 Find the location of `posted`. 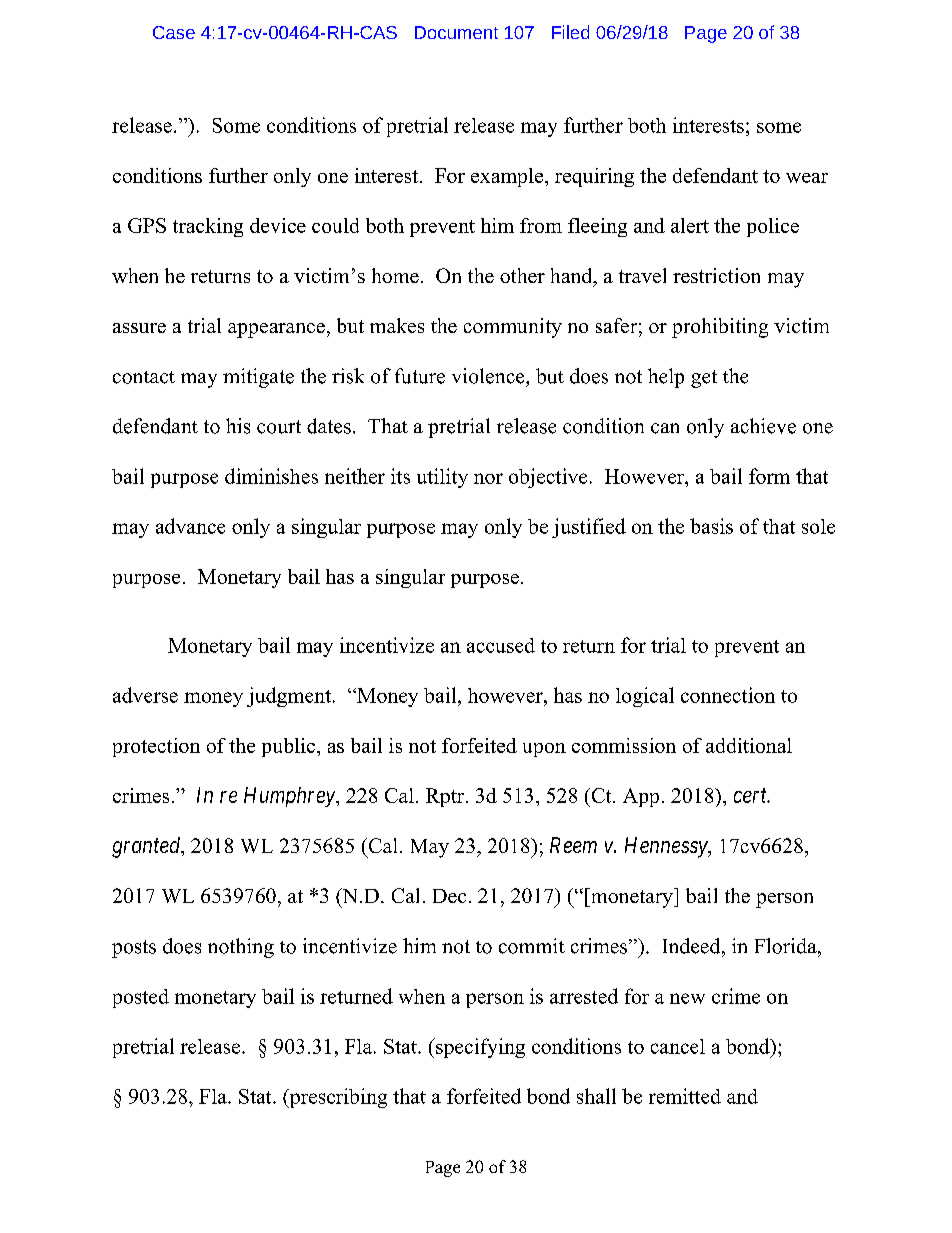

posted is located at coordinates (141, 998).
